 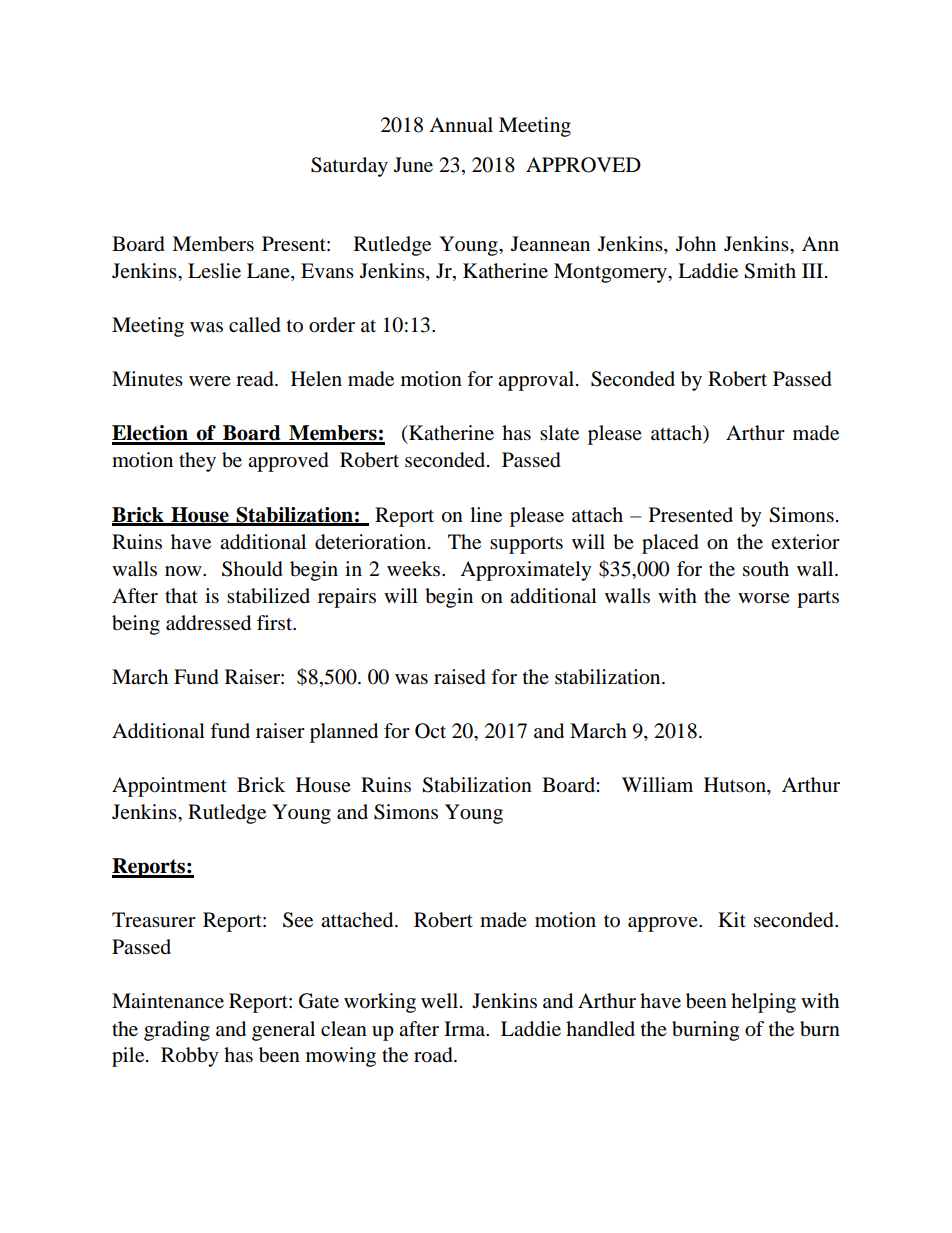 What do you see at coordinates (696, 244) in the screenshot?
I see `John` at bounding box center [696, 244].
